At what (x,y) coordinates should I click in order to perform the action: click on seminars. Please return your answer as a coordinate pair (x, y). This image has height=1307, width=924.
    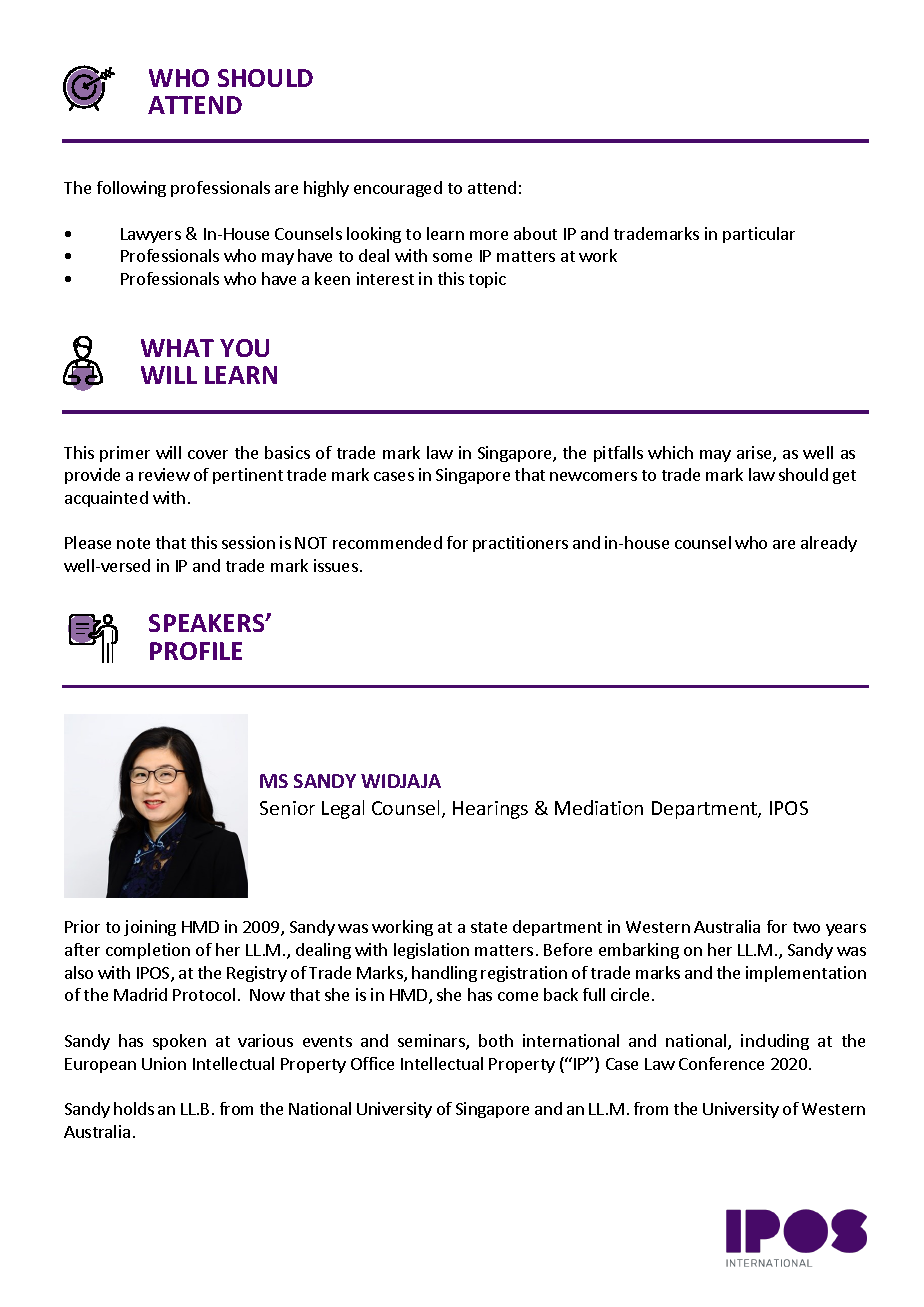
    Looking at the image, I should click on (432, 1042).
